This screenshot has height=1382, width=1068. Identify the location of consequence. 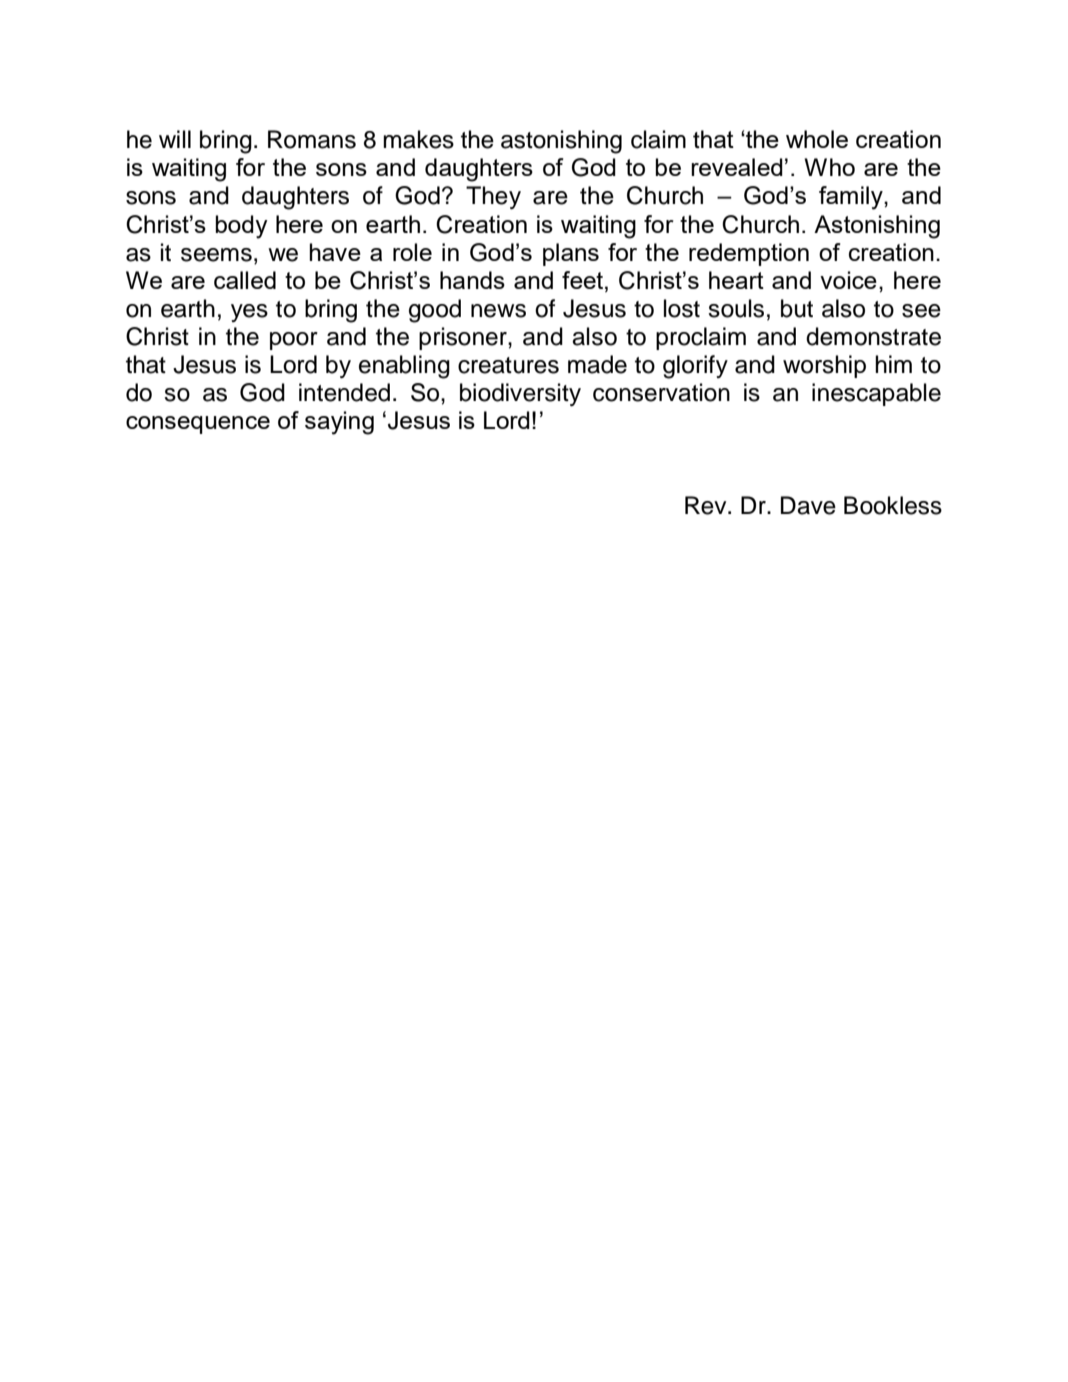
(198, 425).
